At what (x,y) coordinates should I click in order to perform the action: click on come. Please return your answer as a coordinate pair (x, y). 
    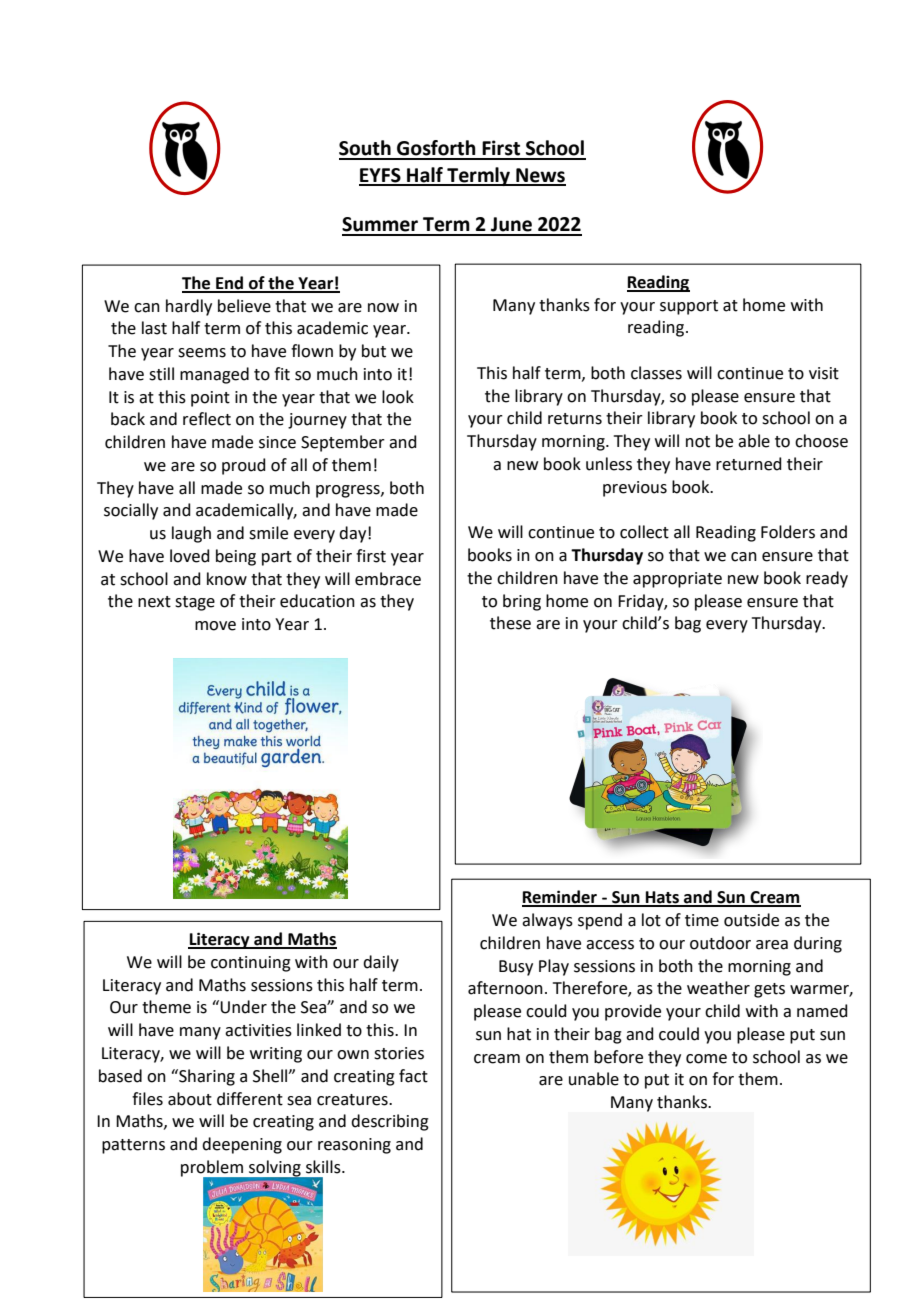
    Looking at the image, I should click on (706, 1059).
